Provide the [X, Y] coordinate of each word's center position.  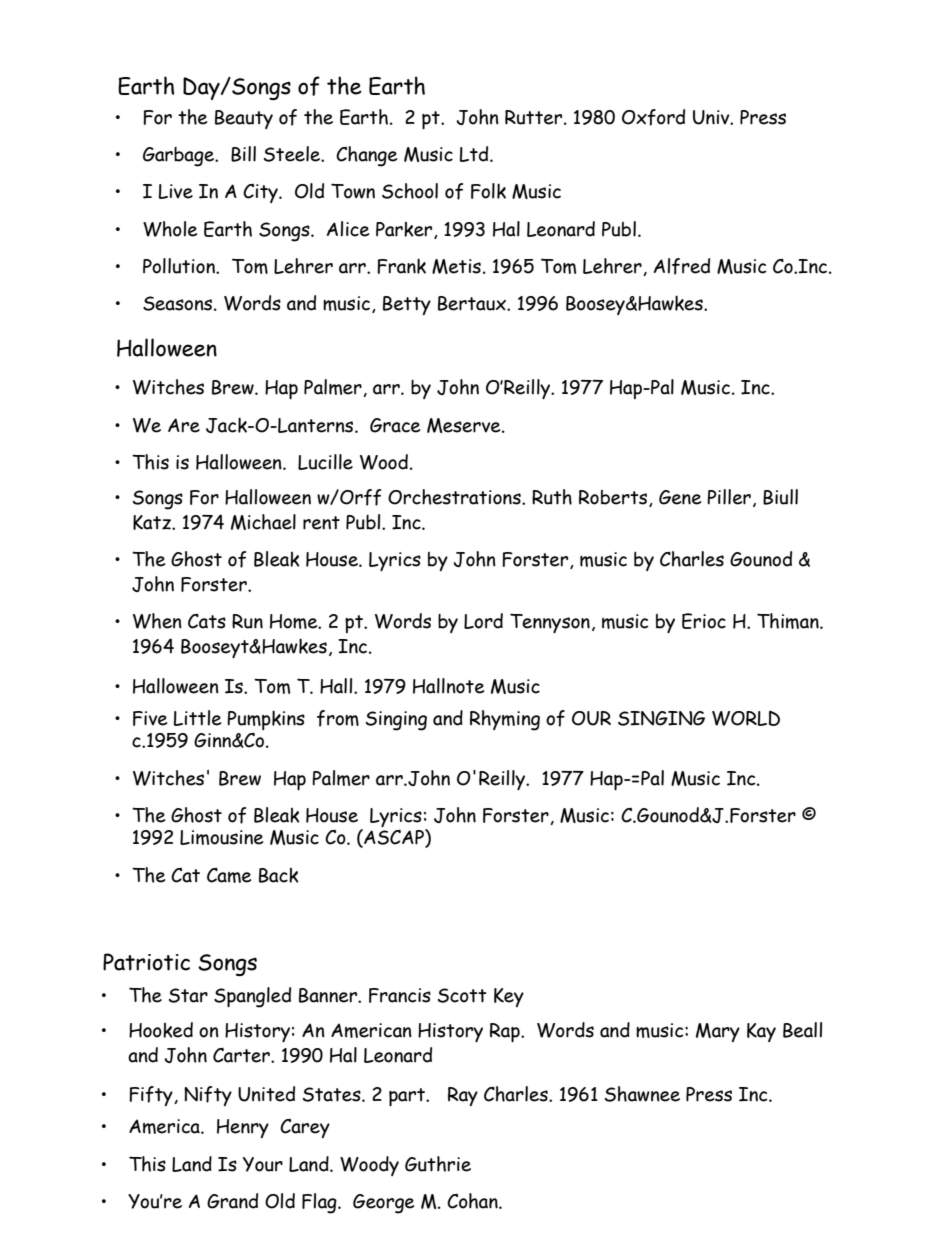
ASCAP [394, 838]
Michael [263, 522]
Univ [712, 117]
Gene [680, 497]
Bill [243, 154]
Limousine [221, 837]
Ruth [552, 497]
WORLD [746, 718]
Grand [232, 1201]
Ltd [475, 154]
